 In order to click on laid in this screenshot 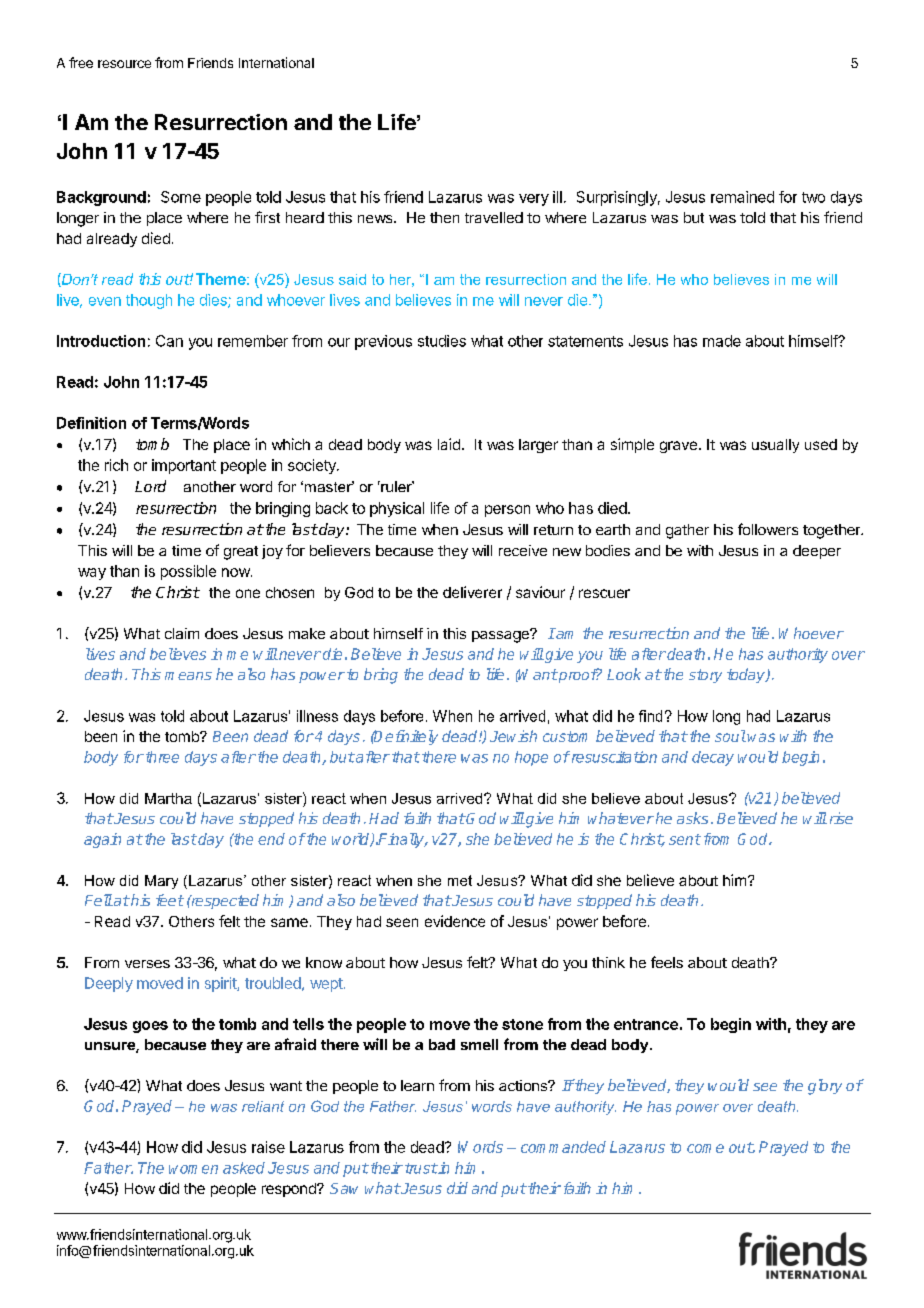, I will do `click(449, 444)`.
